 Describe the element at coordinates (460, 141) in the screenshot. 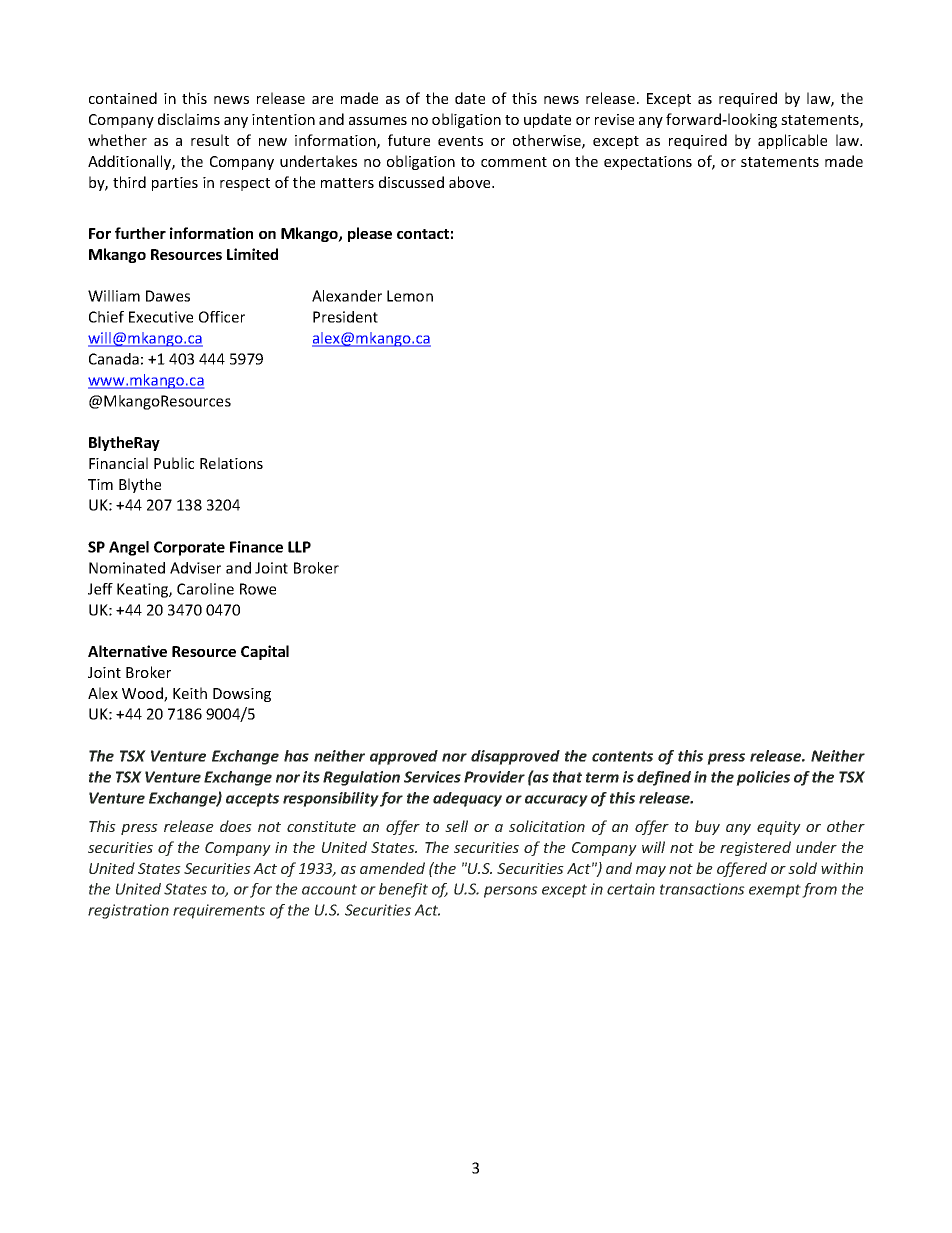

I see `events` at that location.
